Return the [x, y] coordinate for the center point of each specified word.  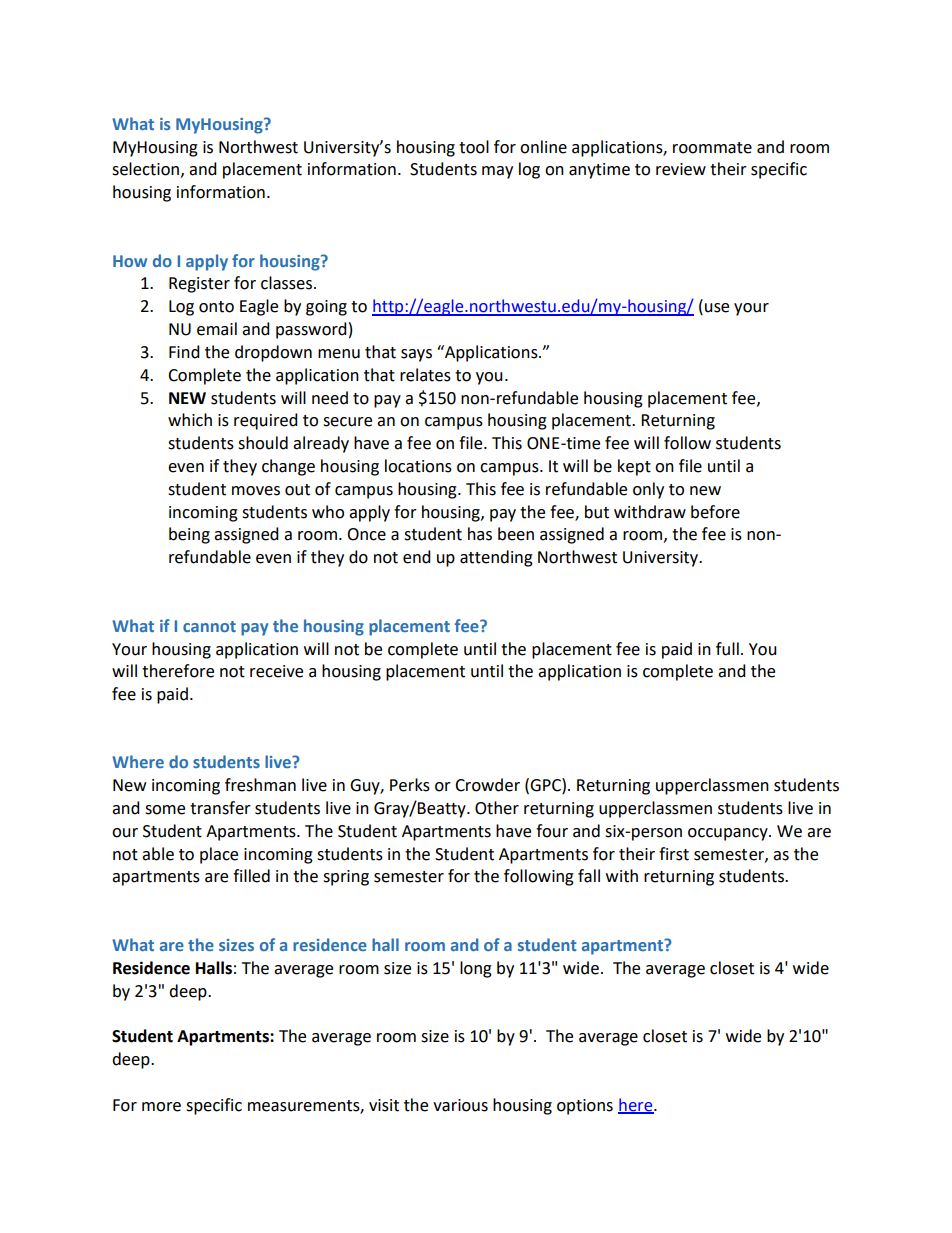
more [161, 1107]
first [674, 854]
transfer [220, 808]
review [681, 169]
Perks [410, 785]
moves [256, 491]
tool [474, 147]
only [648, 490]
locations [418, 466]
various [460, 1105]
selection [145, 169]
